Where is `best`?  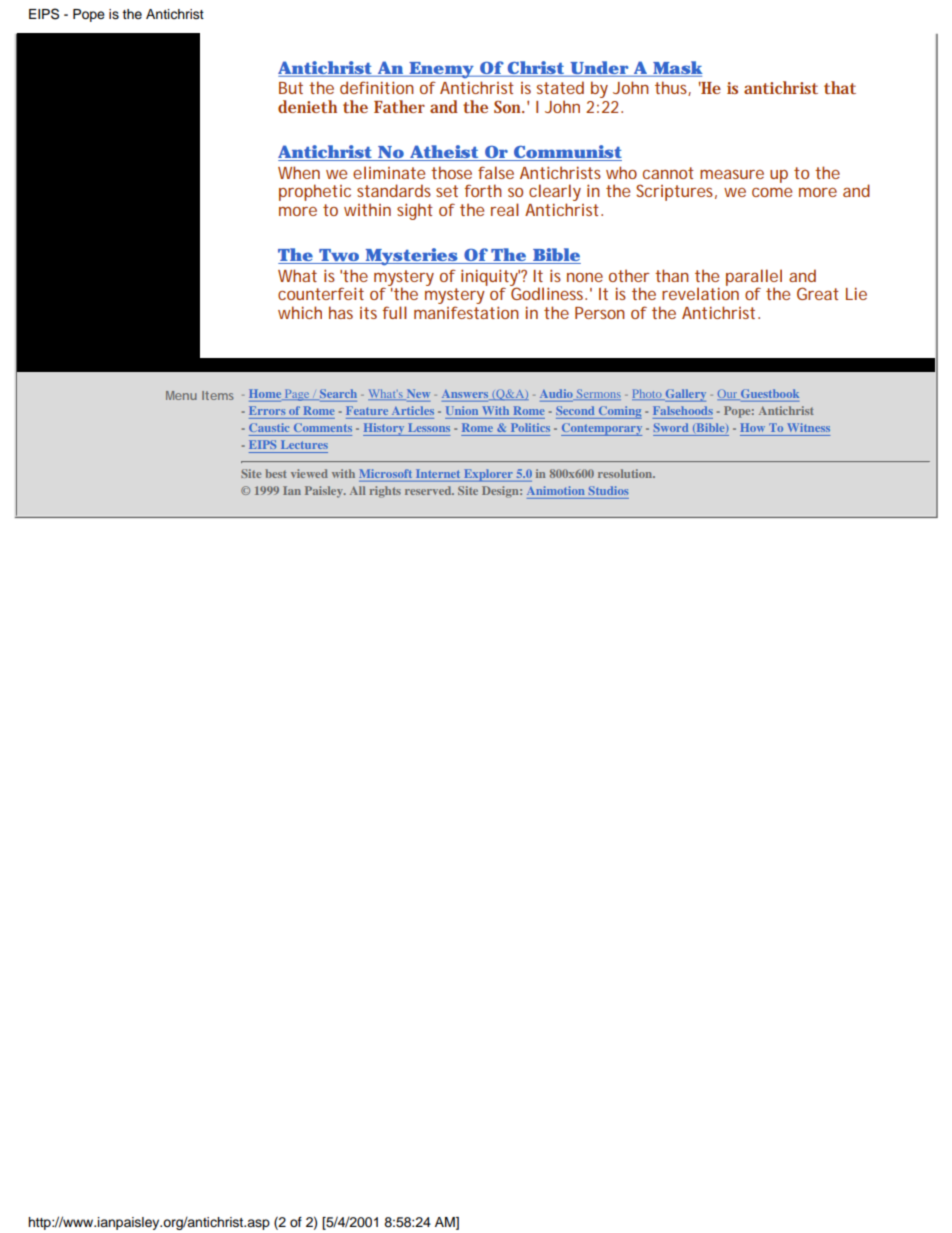 best is located at coordinates (275, 473).
